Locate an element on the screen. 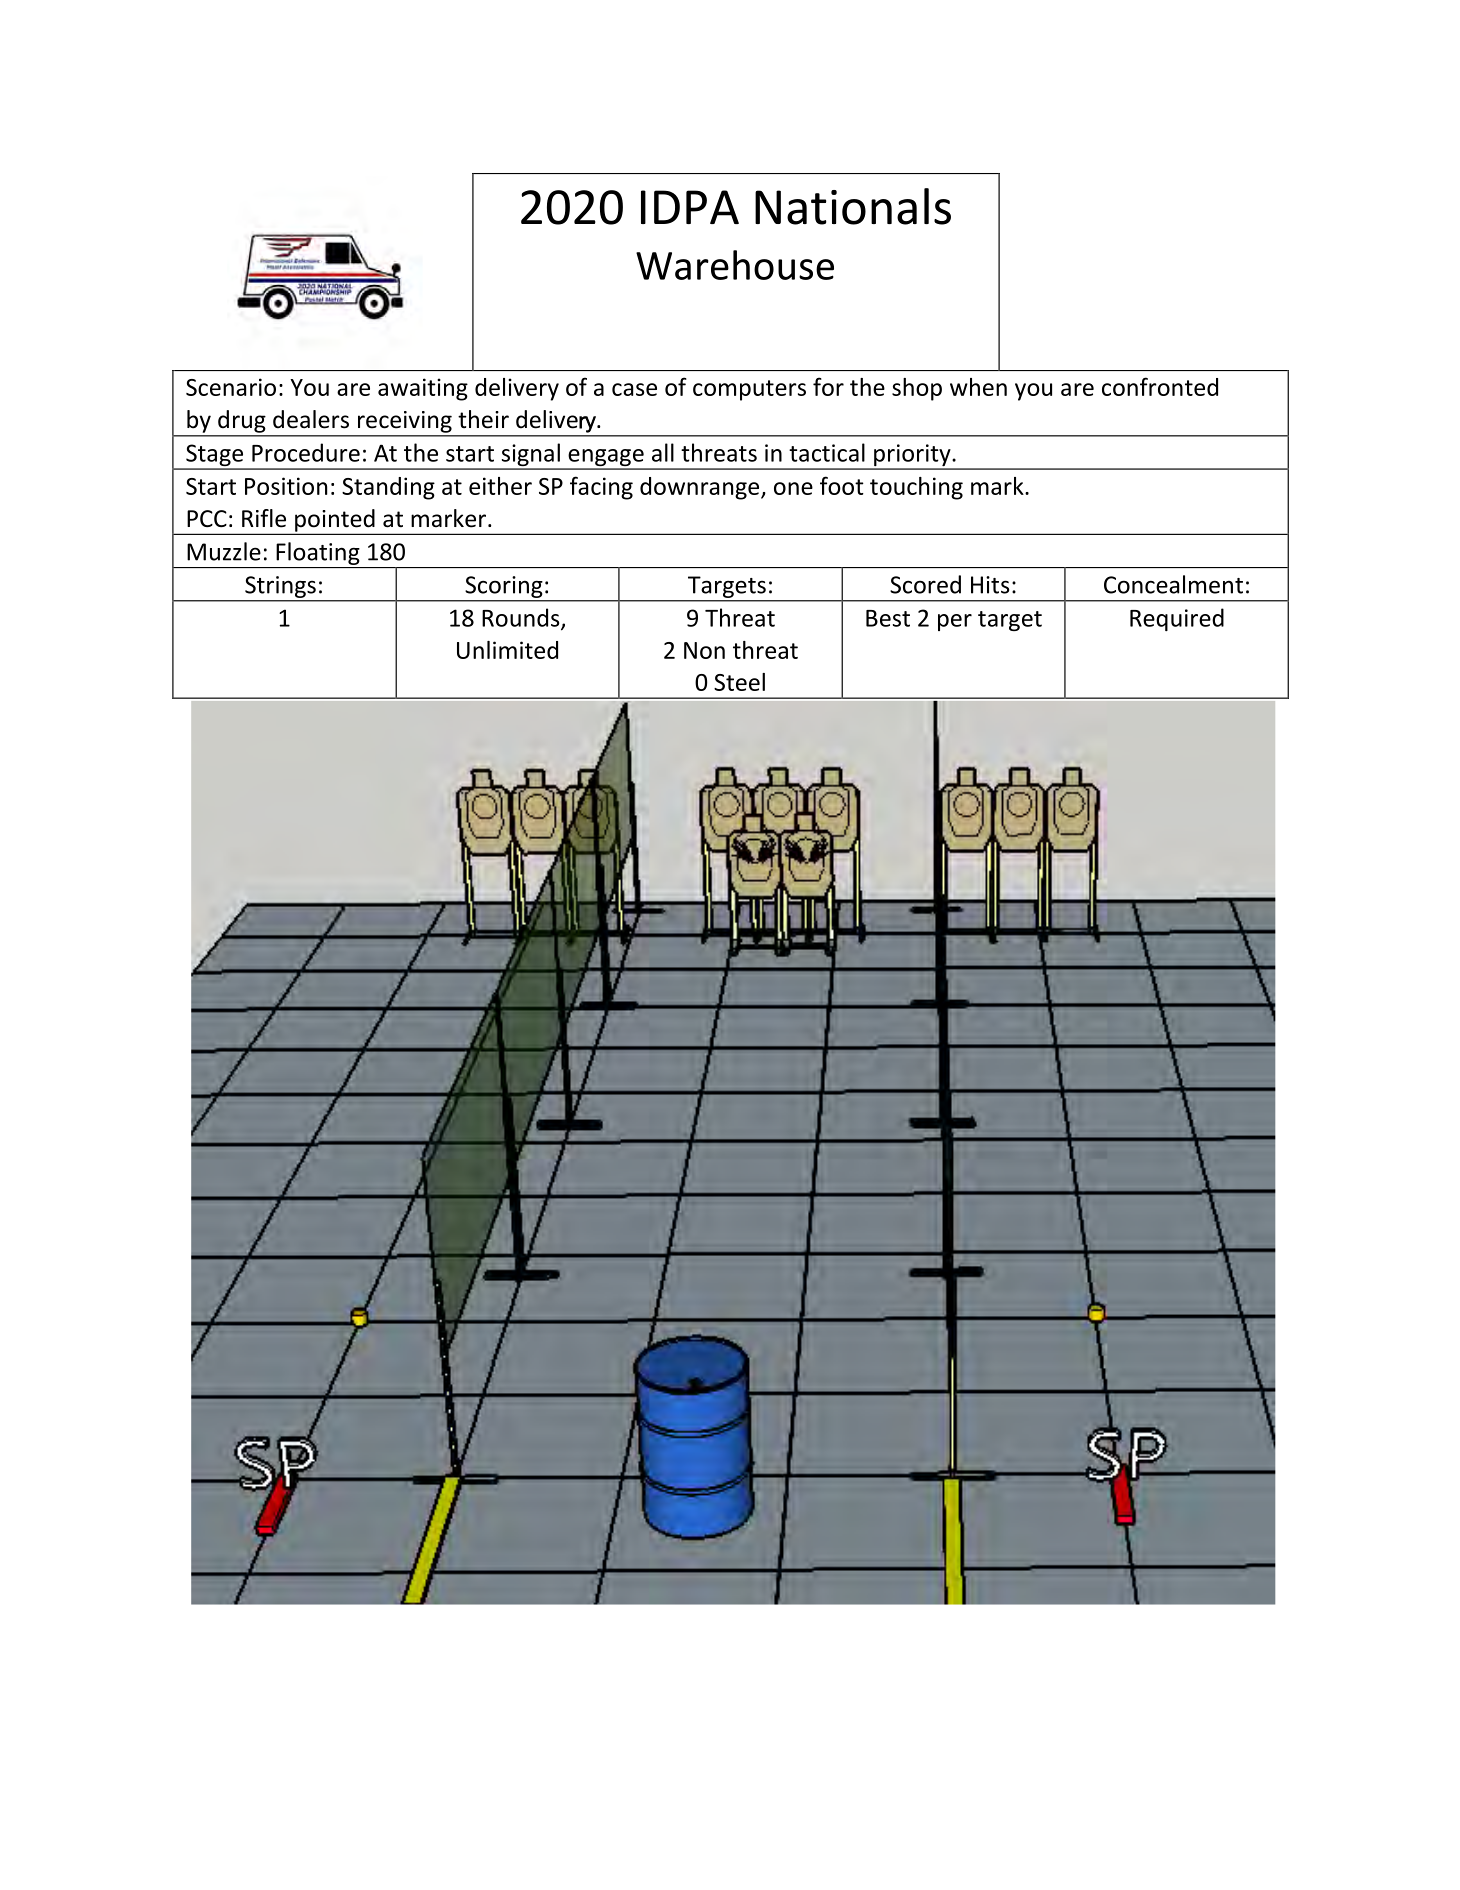 The width and height of the screenshot is (1460, 1890). Unlimited is located at coordinates (507, 650).
